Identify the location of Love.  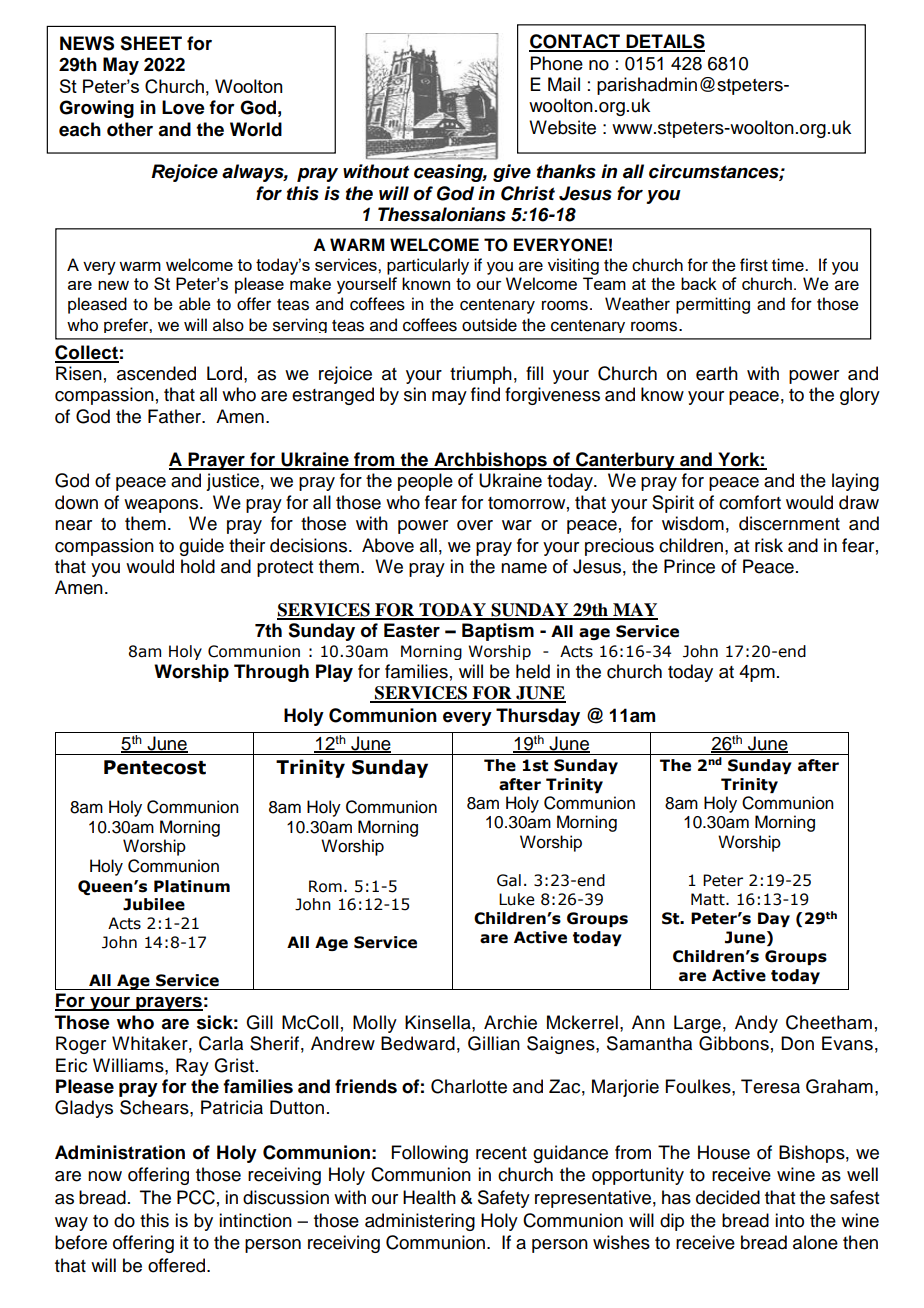
(183, 107).
